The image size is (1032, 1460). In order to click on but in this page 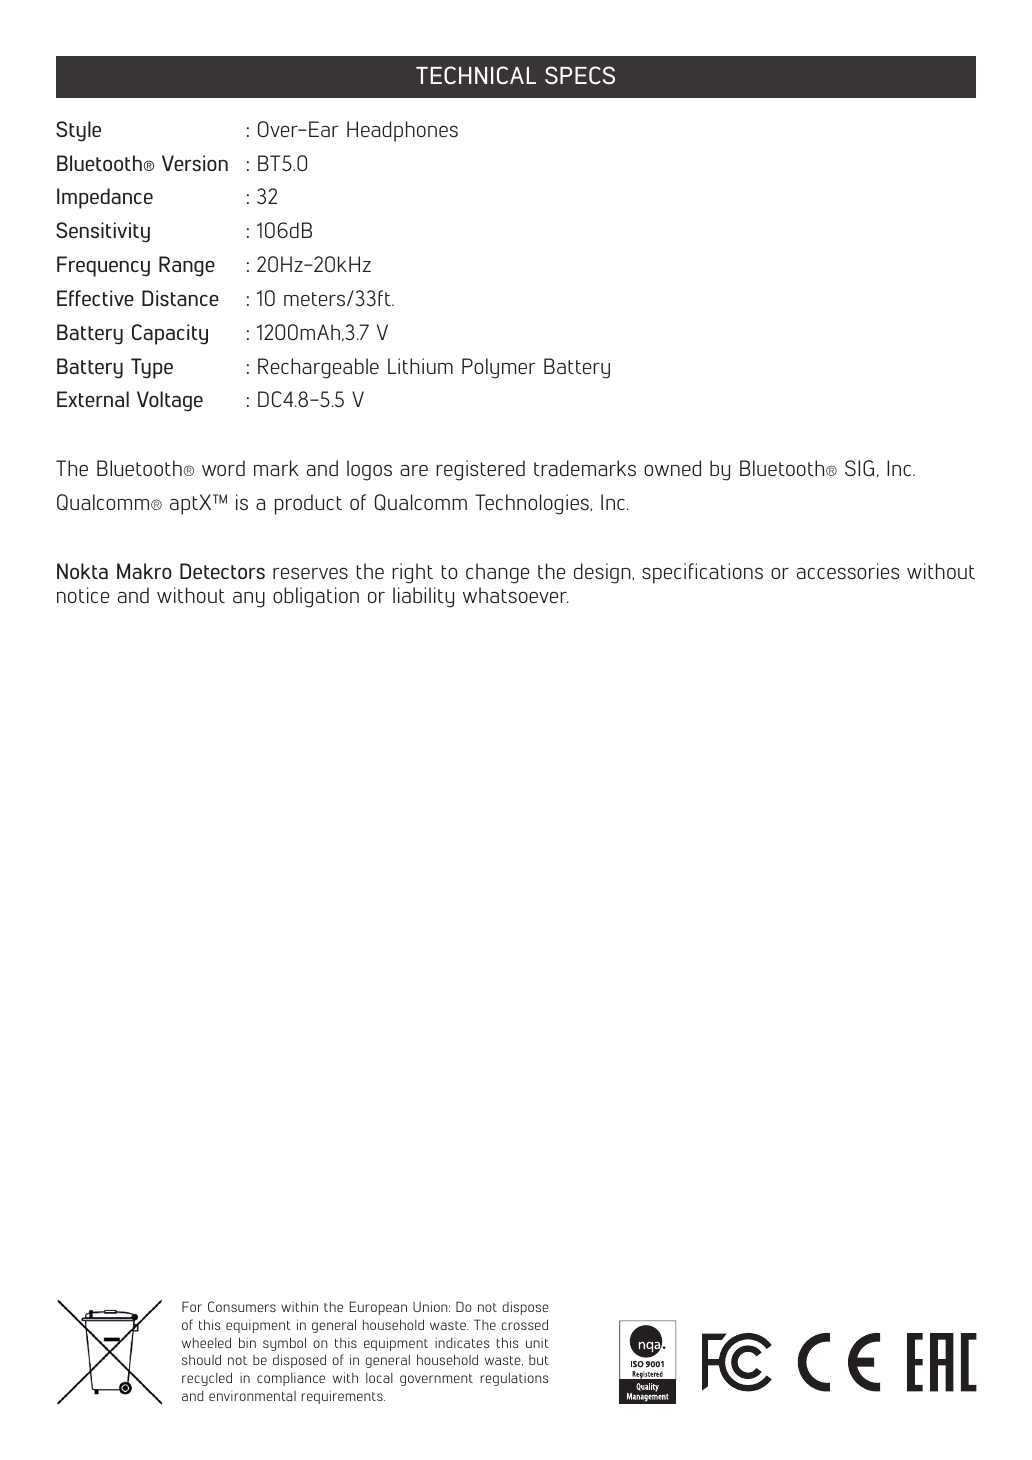, I will do `click(539, 1360)`.
